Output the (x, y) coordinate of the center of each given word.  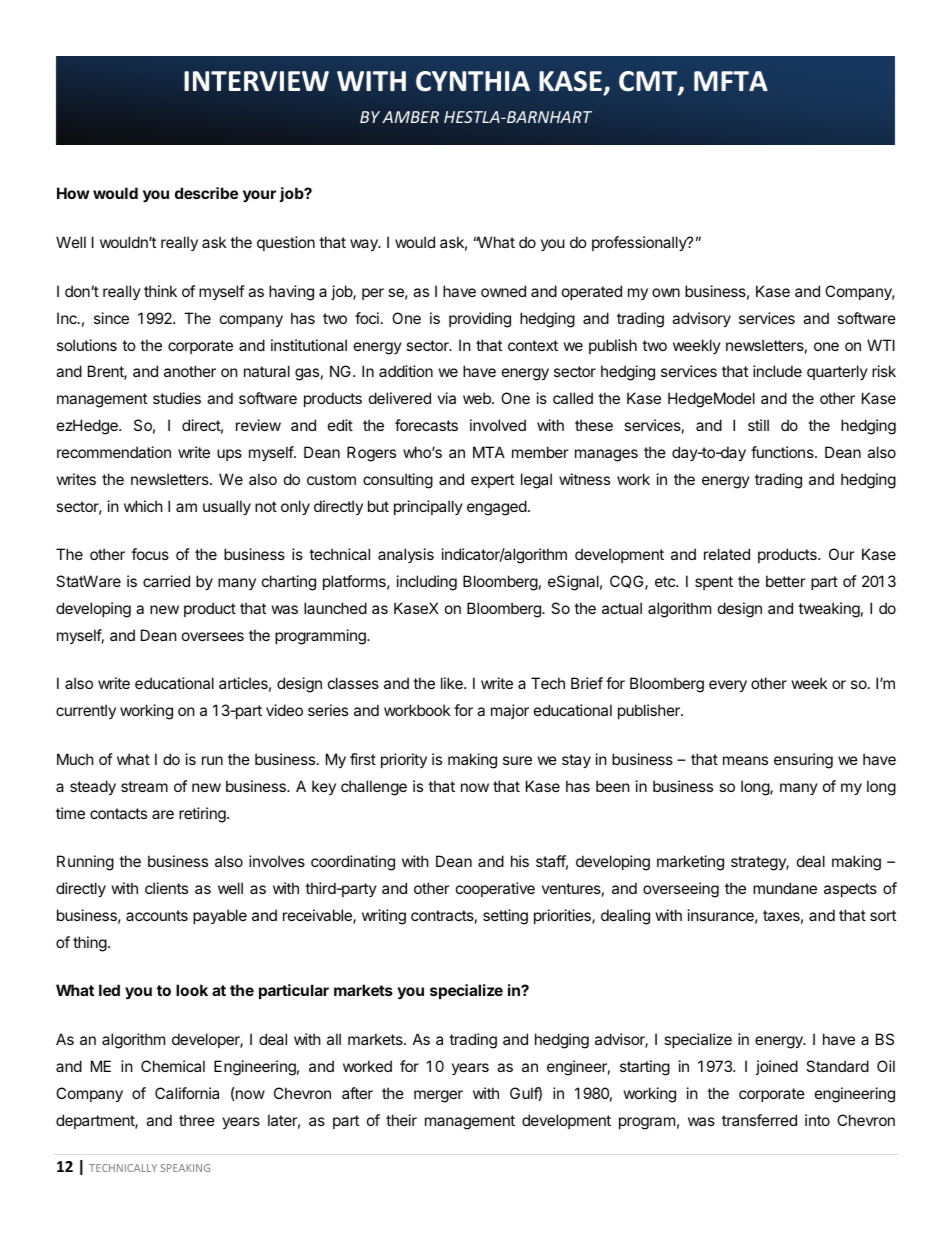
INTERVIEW (256, 81)
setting (505, 917)
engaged (497, 508)
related (727, 554)
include (777, 371)
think (160, 291)
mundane (785, 888)
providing (480, 320)
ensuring (803, 761)
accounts (157, 915)
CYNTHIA (473, 81)
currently (86, 711)
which (143, 506)
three (197, 1120)
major (510, 711)
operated (592, 292)
